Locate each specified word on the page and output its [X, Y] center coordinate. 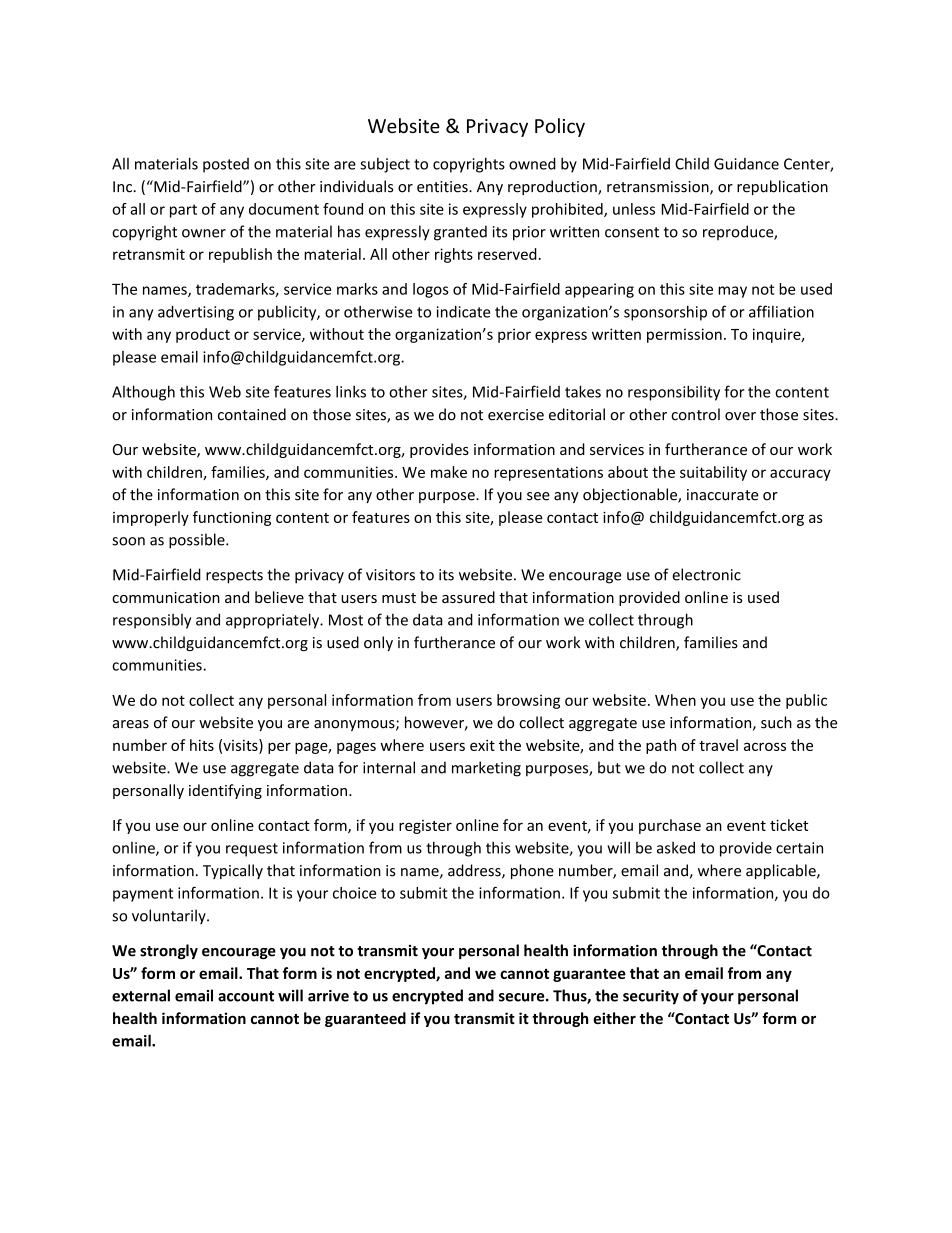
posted [226, 165]
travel [718, 745]
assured [468, 597]
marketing [486, 769]
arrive [328, 996]
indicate [463, 311]
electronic [706, 574]
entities [443, 187]
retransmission [659, 188]
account [246, 996]
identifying [225, 791]
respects [234, 577]
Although [143, 393]
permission [684, 335]
